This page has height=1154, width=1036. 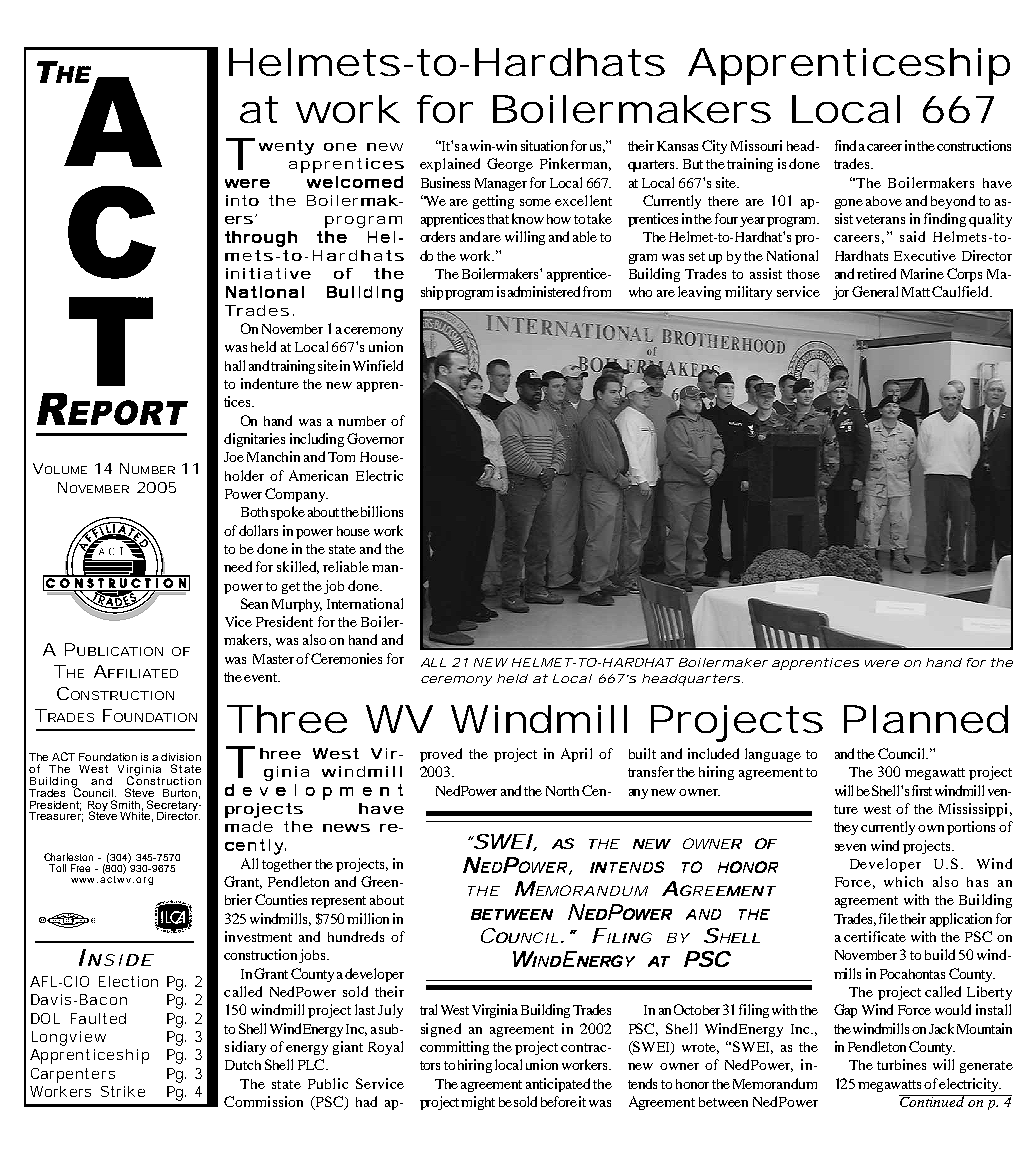 I want to click on above, so click(x=884, y=201).
